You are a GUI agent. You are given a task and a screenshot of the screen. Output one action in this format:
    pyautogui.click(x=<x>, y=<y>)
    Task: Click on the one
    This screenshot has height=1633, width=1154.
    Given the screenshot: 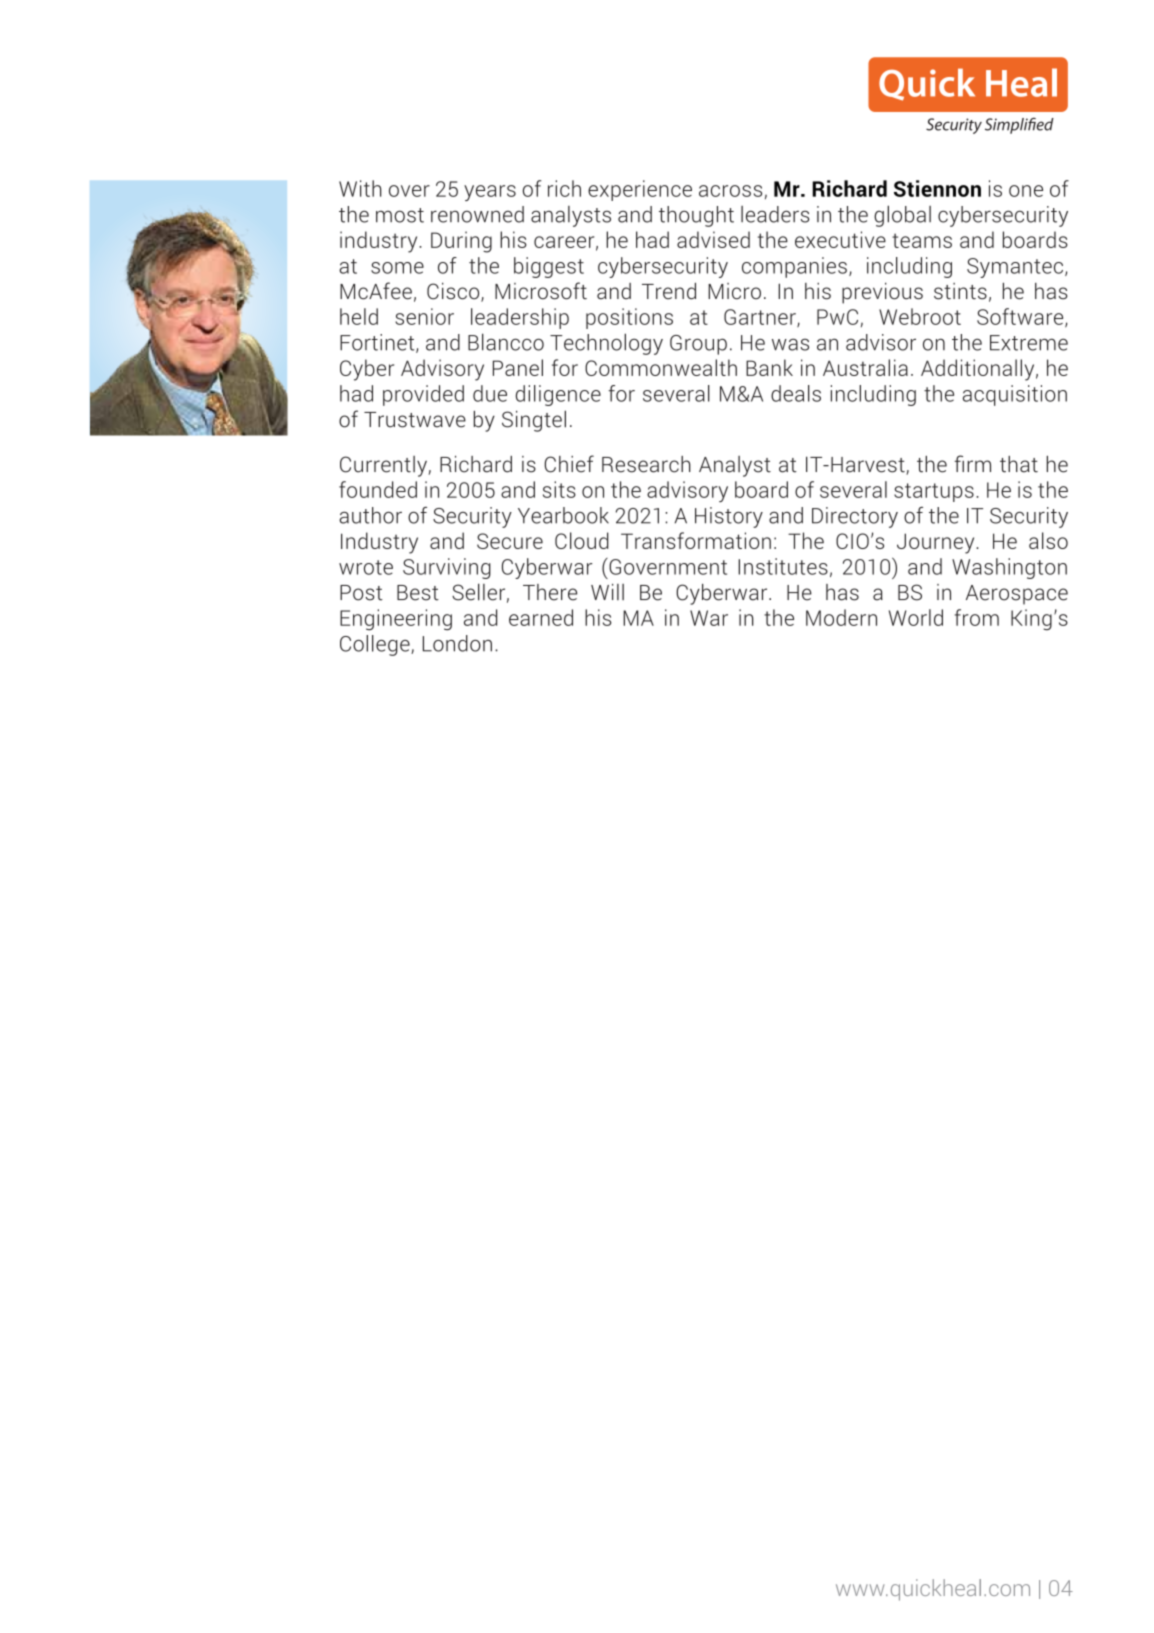 What is the action you would take?
    pyautogui.click(x=1026, y=191)
